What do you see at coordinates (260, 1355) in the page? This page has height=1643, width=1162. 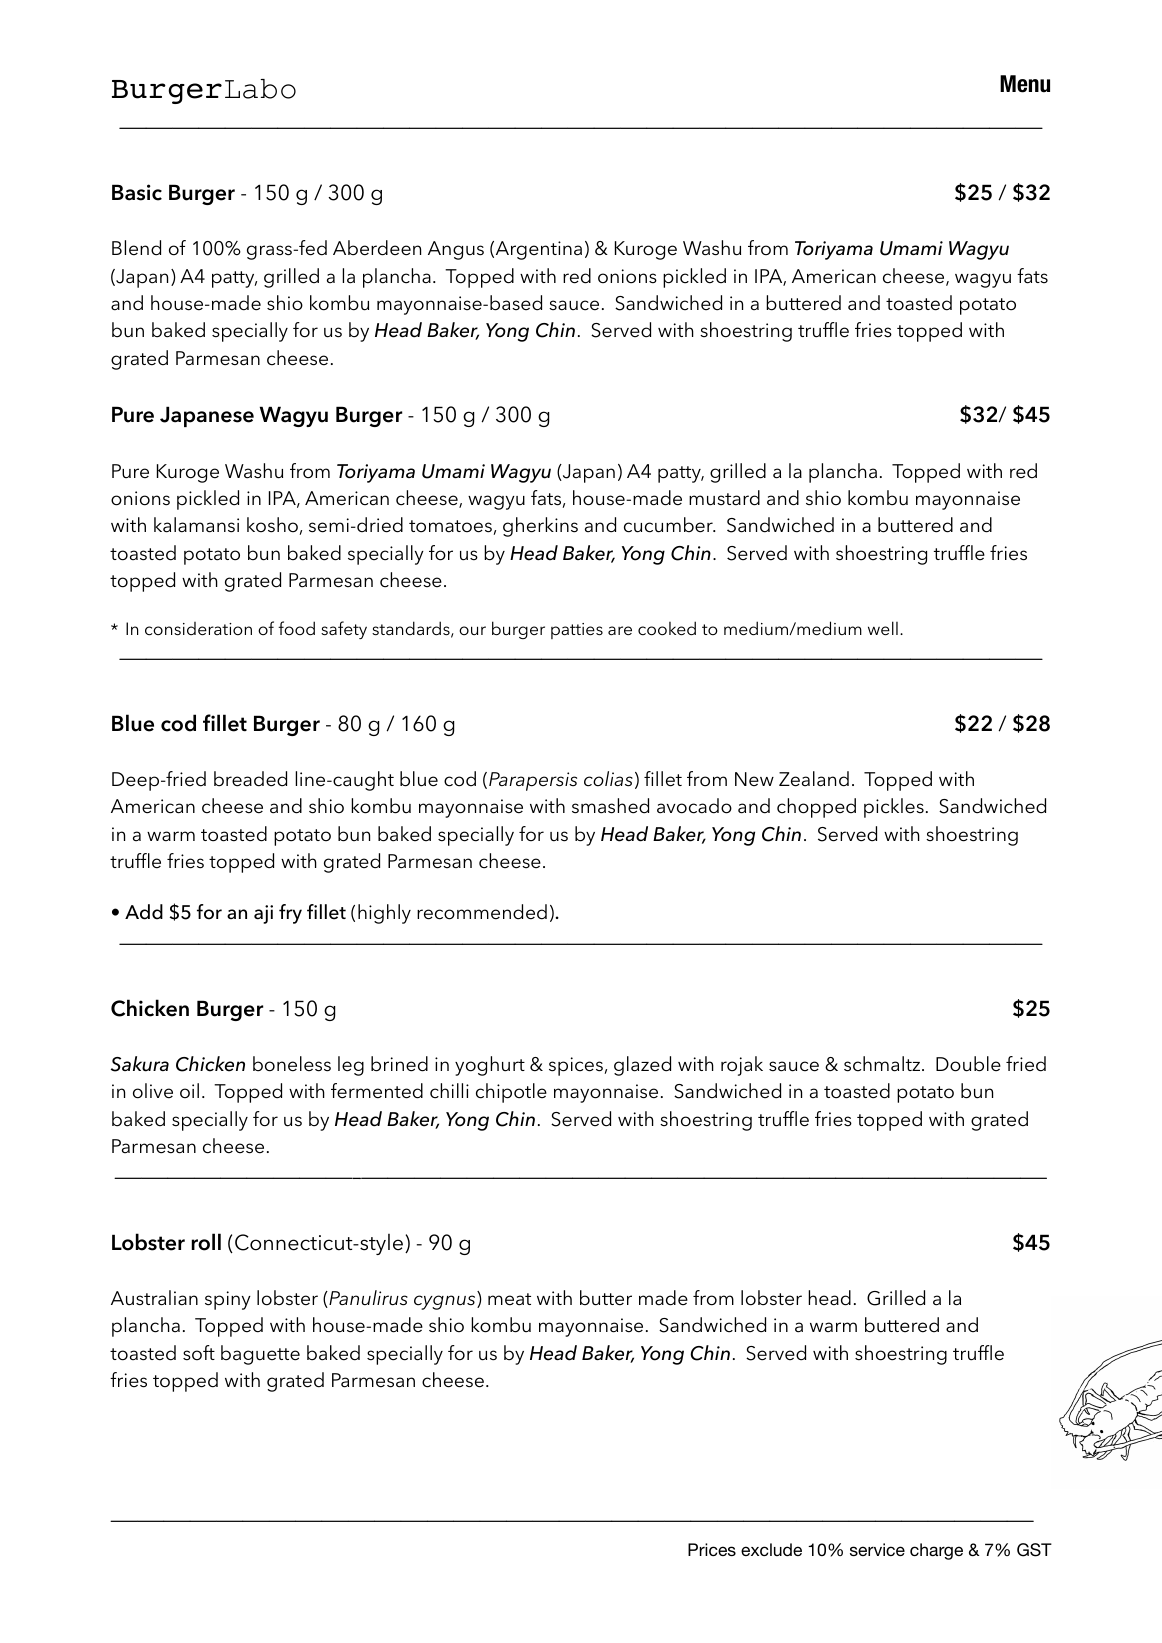 I see `baguette` at bounding box center [260, 1355].
